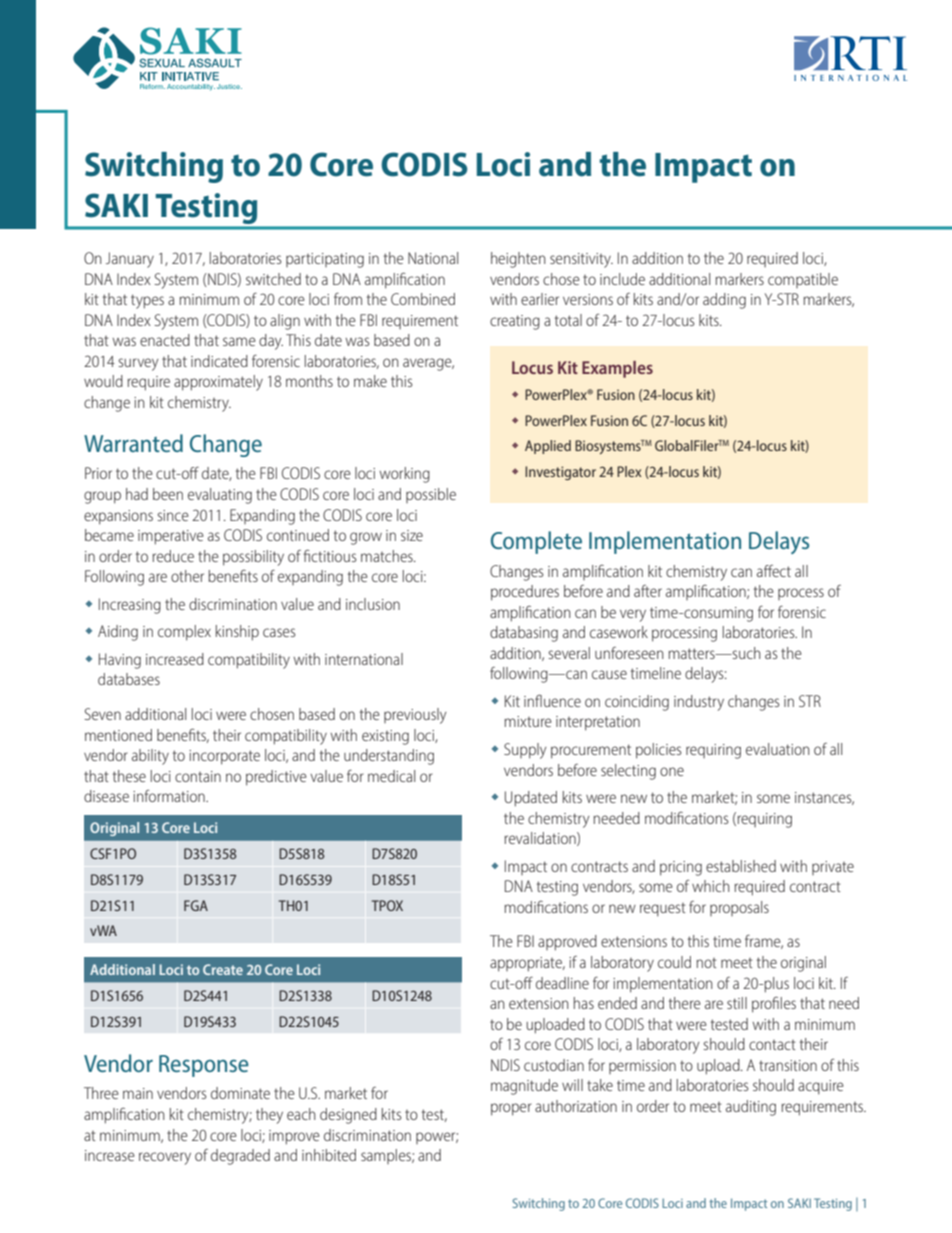  I want to click on Combined, so click(423, 299).
